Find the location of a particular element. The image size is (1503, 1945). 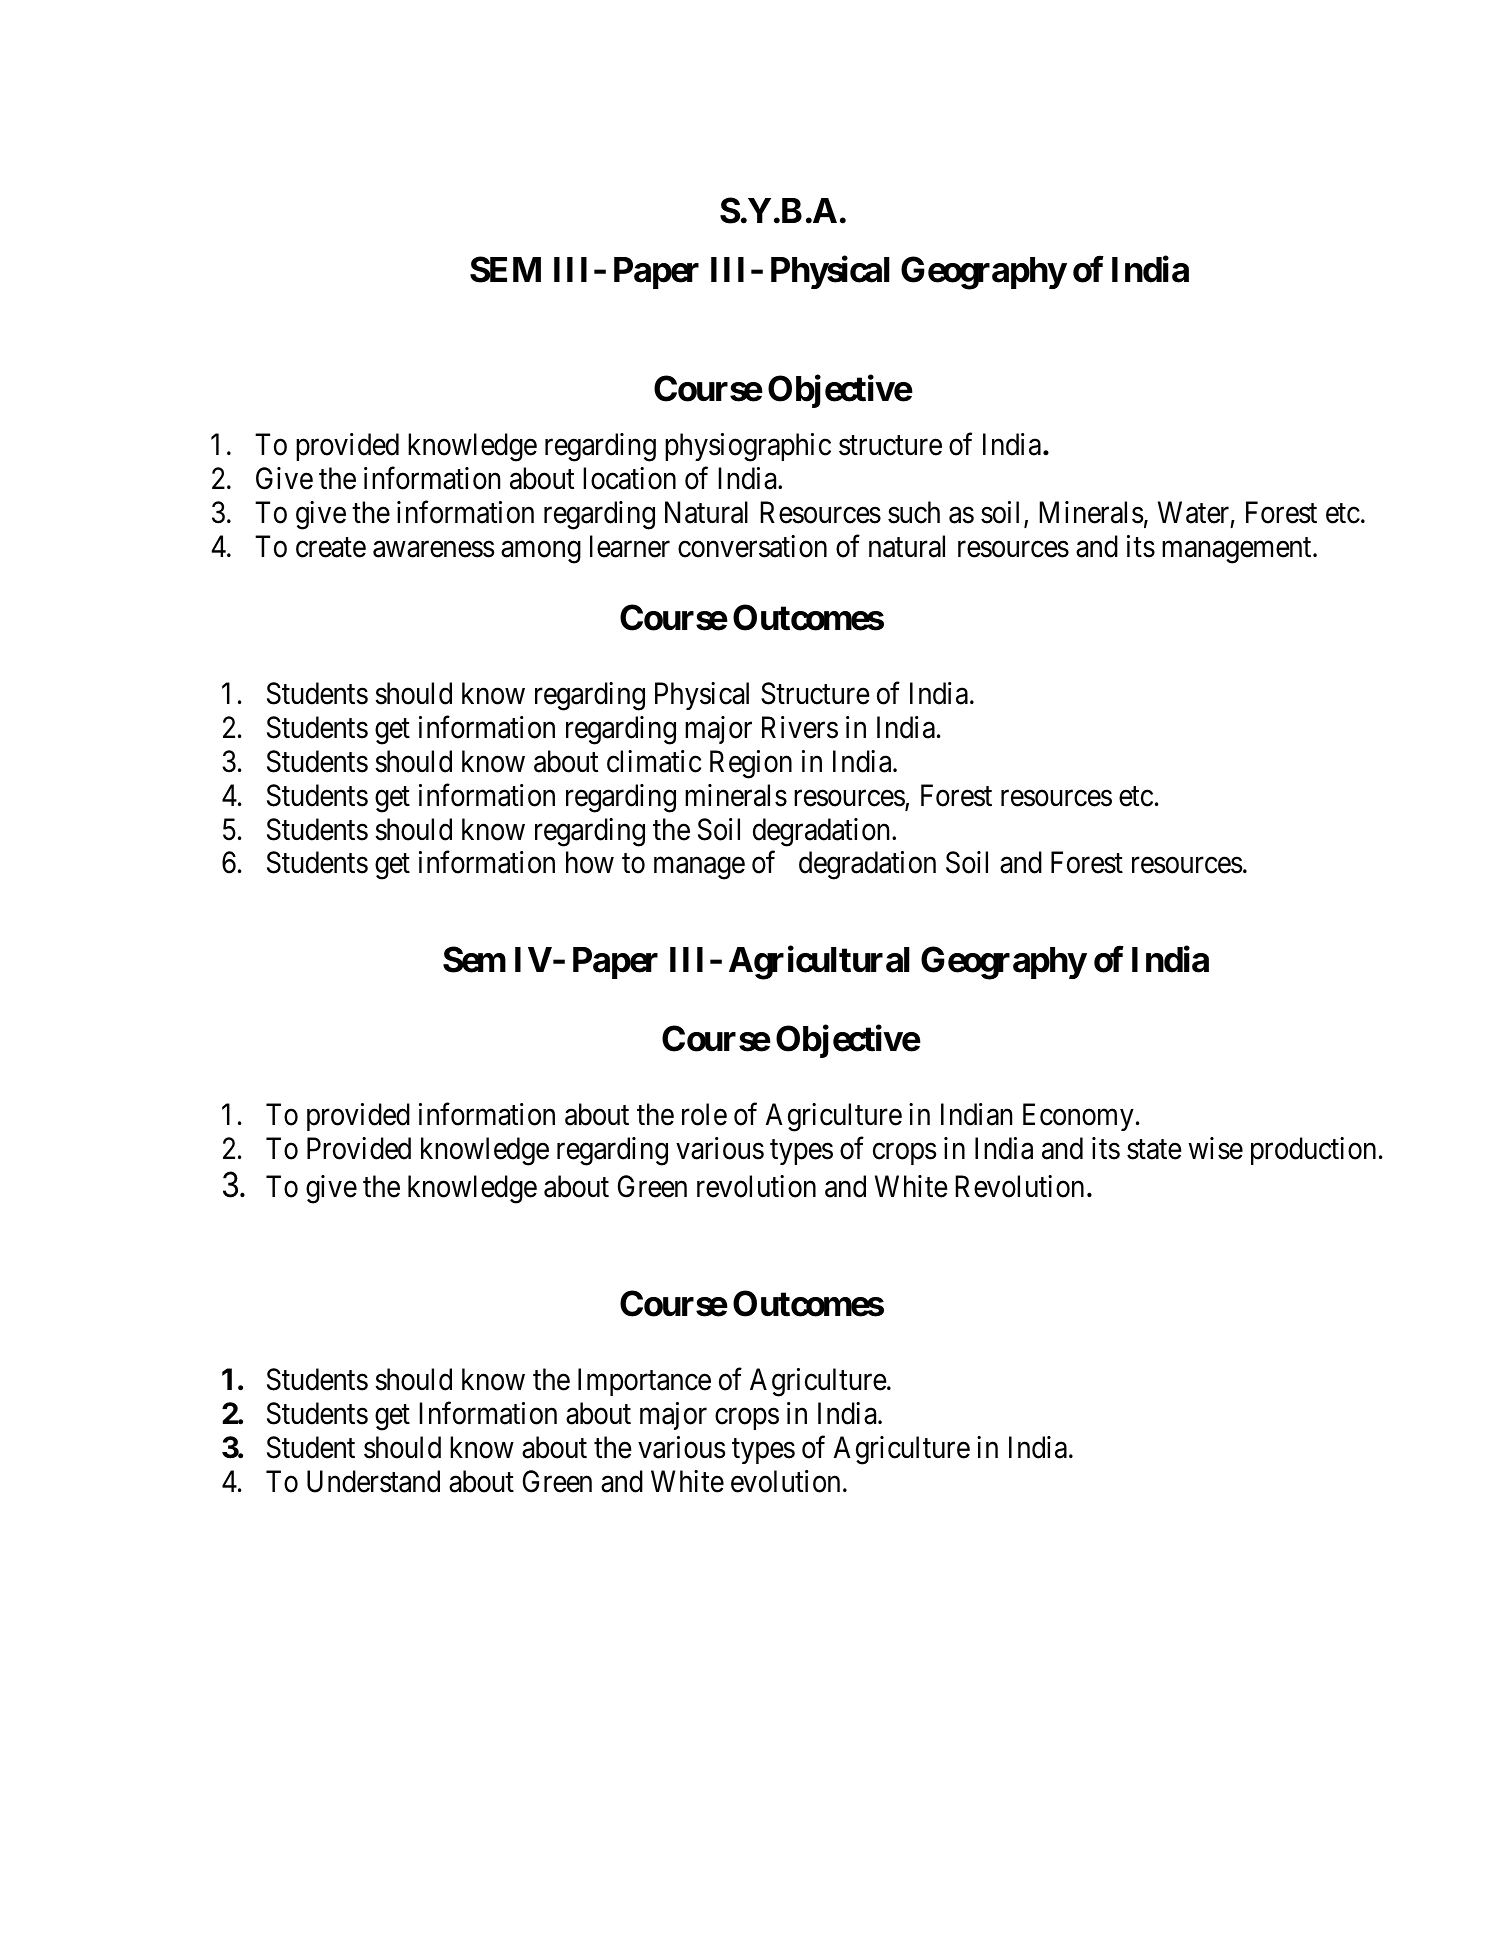

Economy is located at coordinates (1078, 1117).
